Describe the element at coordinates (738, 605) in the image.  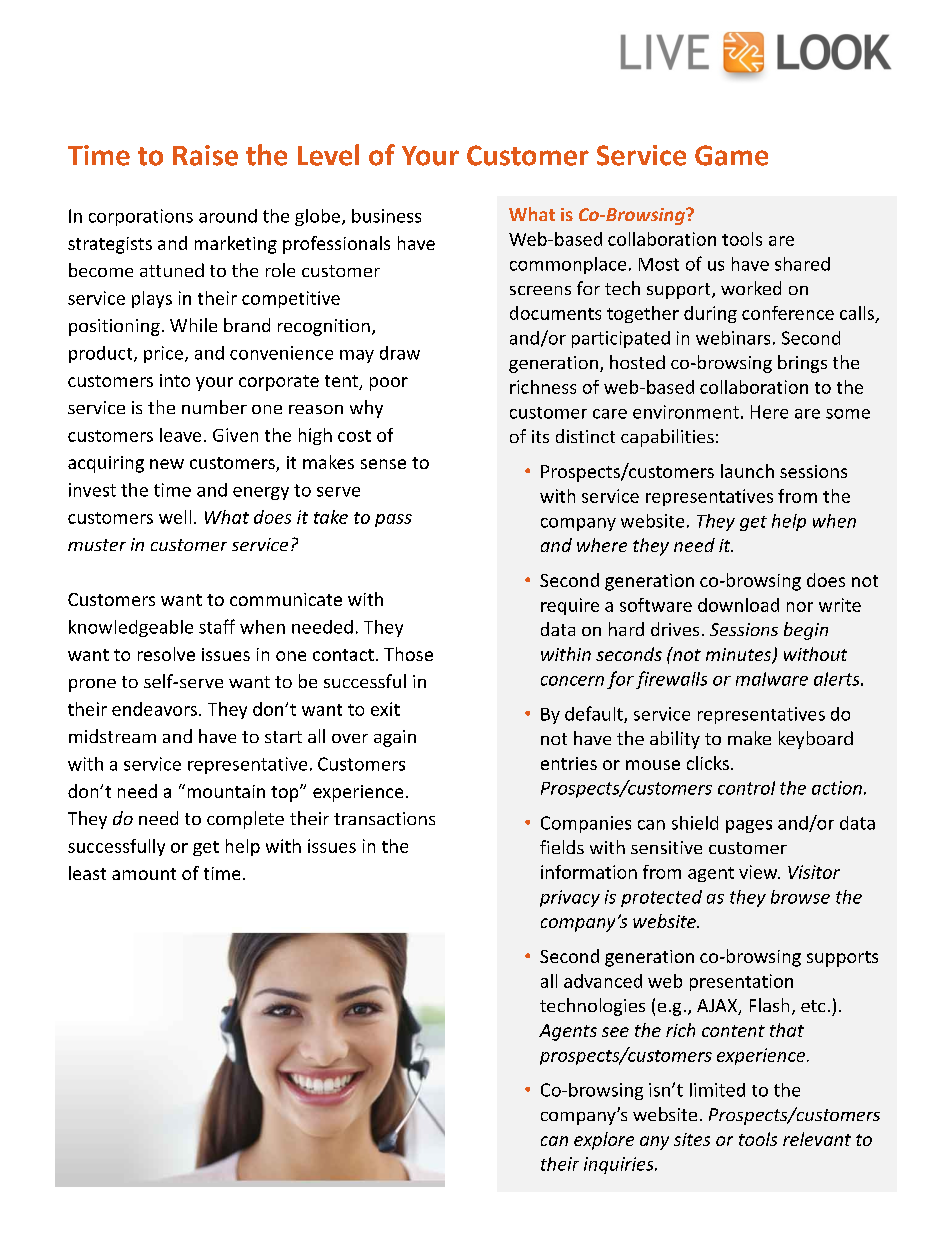
I see `download` at that location.
